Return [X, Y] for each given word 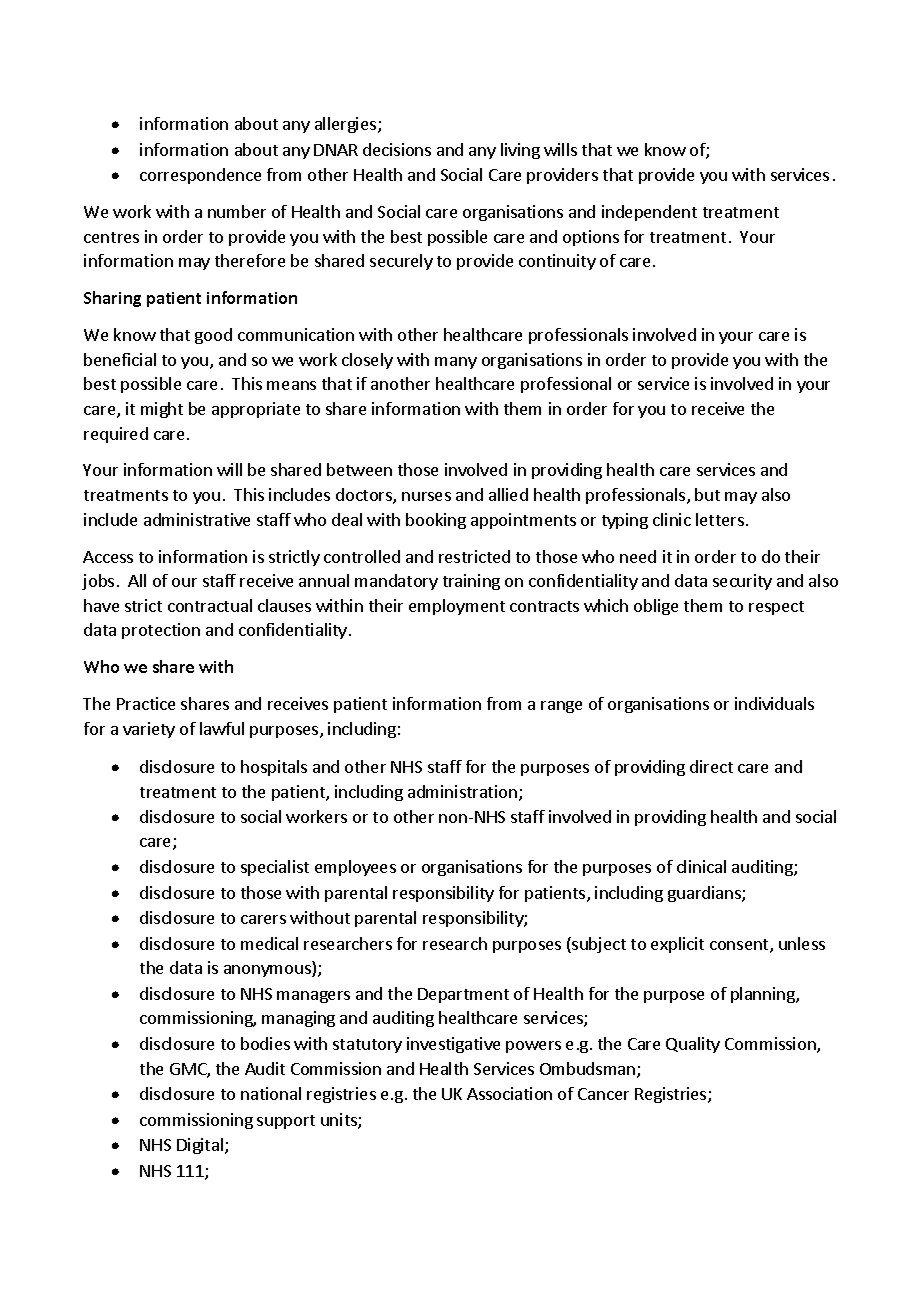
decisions [397, 149]
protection [161, 631]
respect [776, 608]
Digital [200, 1146]
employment [457, 607]
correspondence [200, 176]
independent [649, 213]
